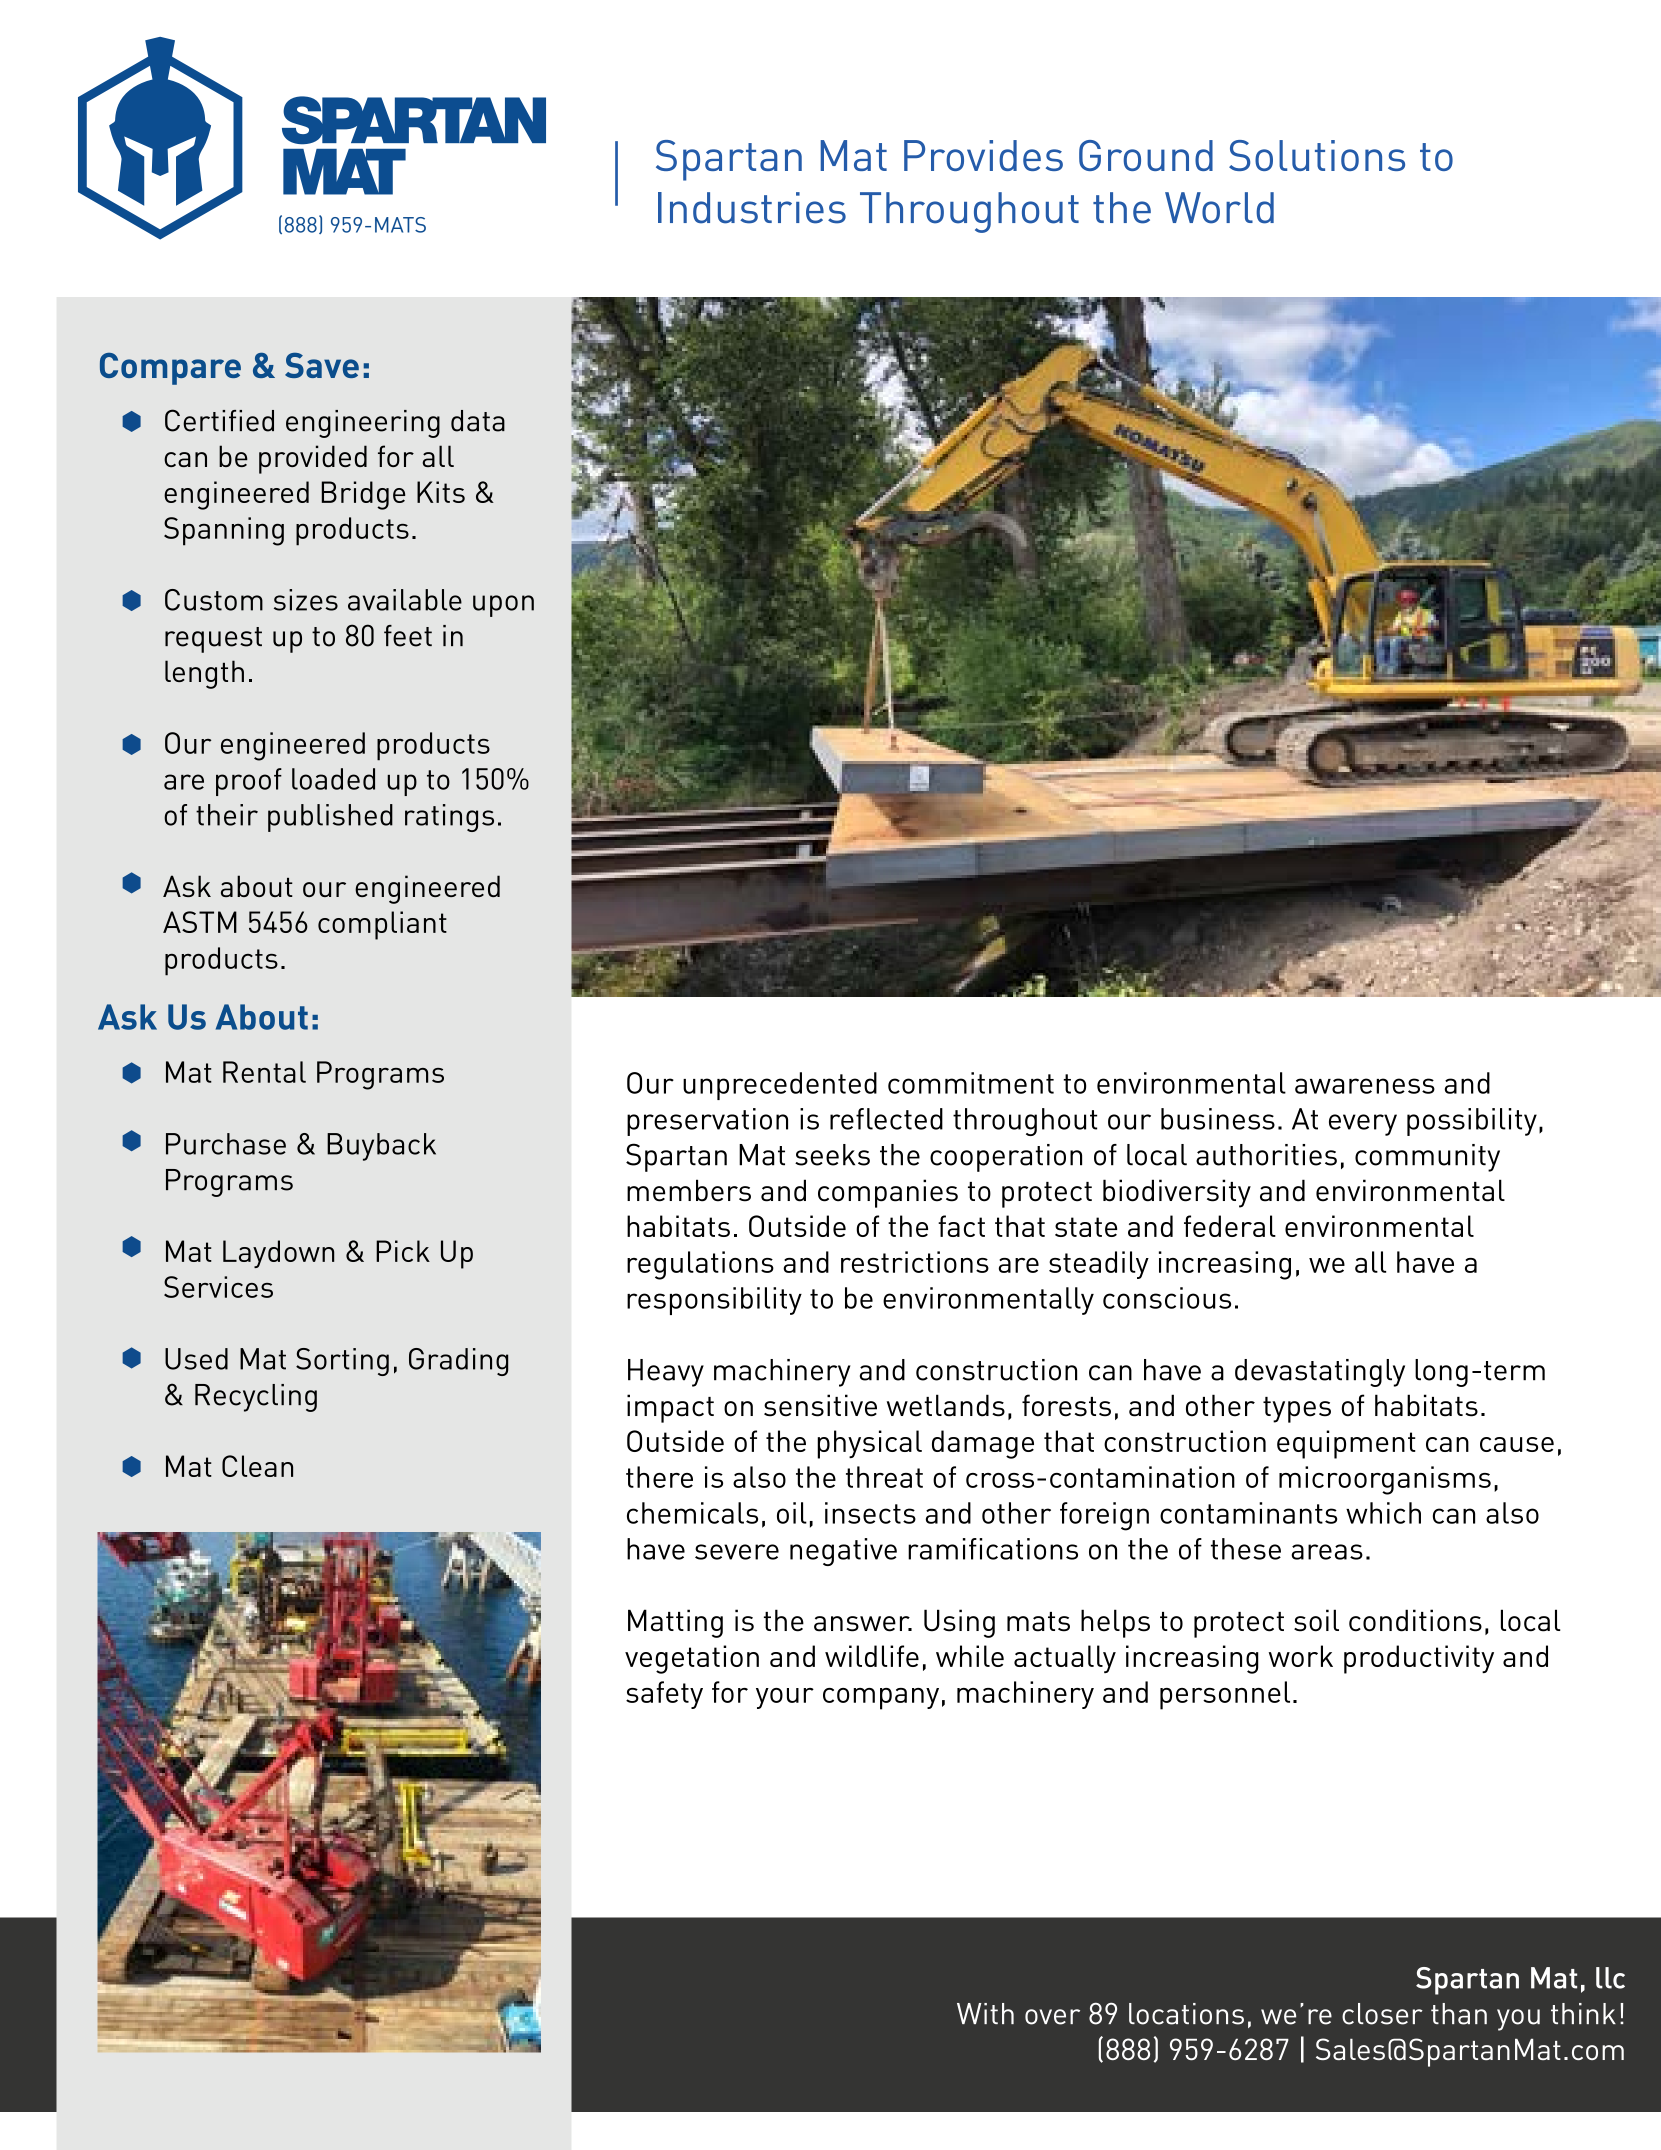  What do you see at coordinates (1317, 155) in the screenshot?
I see `Solutions` at bounding box center [1317, 155].
